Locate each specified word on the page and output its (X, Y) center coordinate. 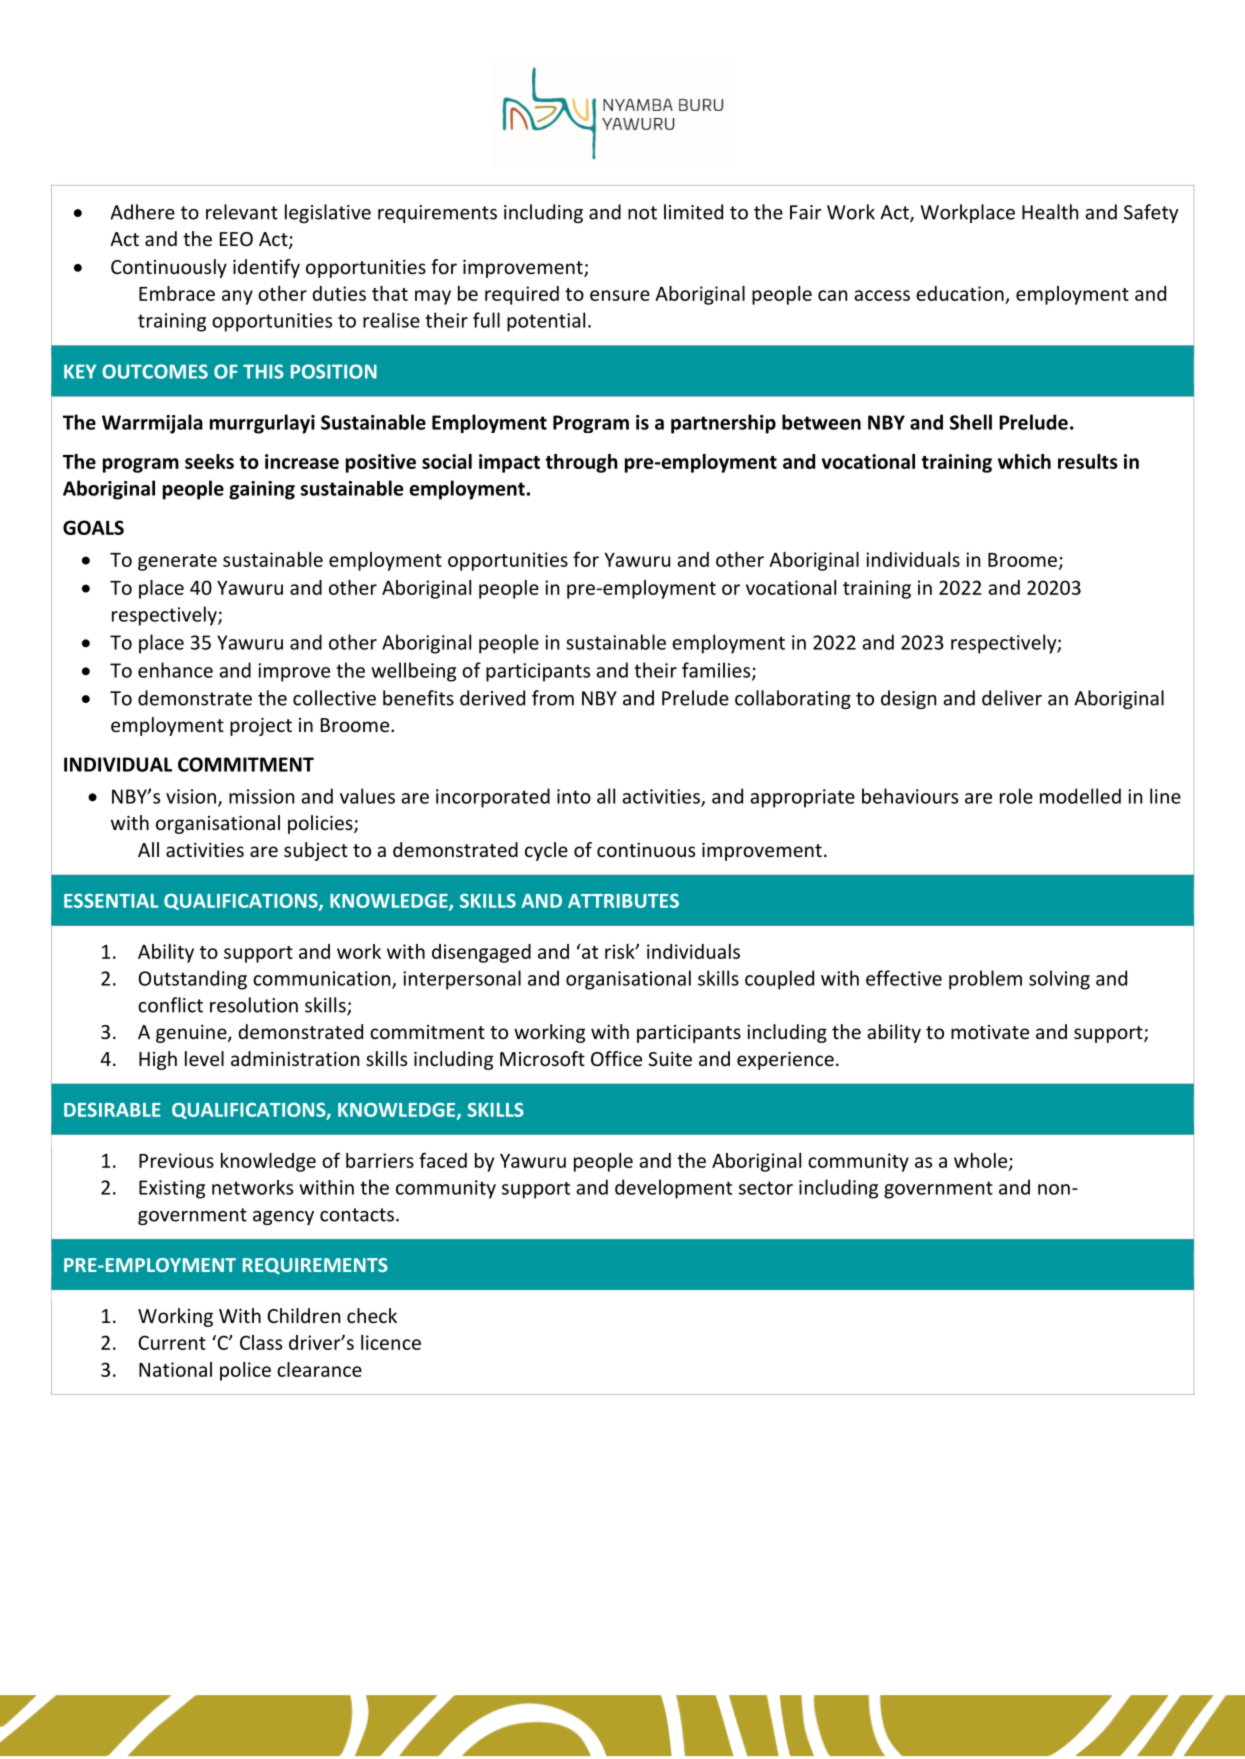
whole (982, 1161)
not (642, 213)
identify (266, 268)
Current (172, 1342)
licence (391, 1342)
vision (191, 796)
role (1016, 796)
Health (1050, 212)
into (574, 796)
